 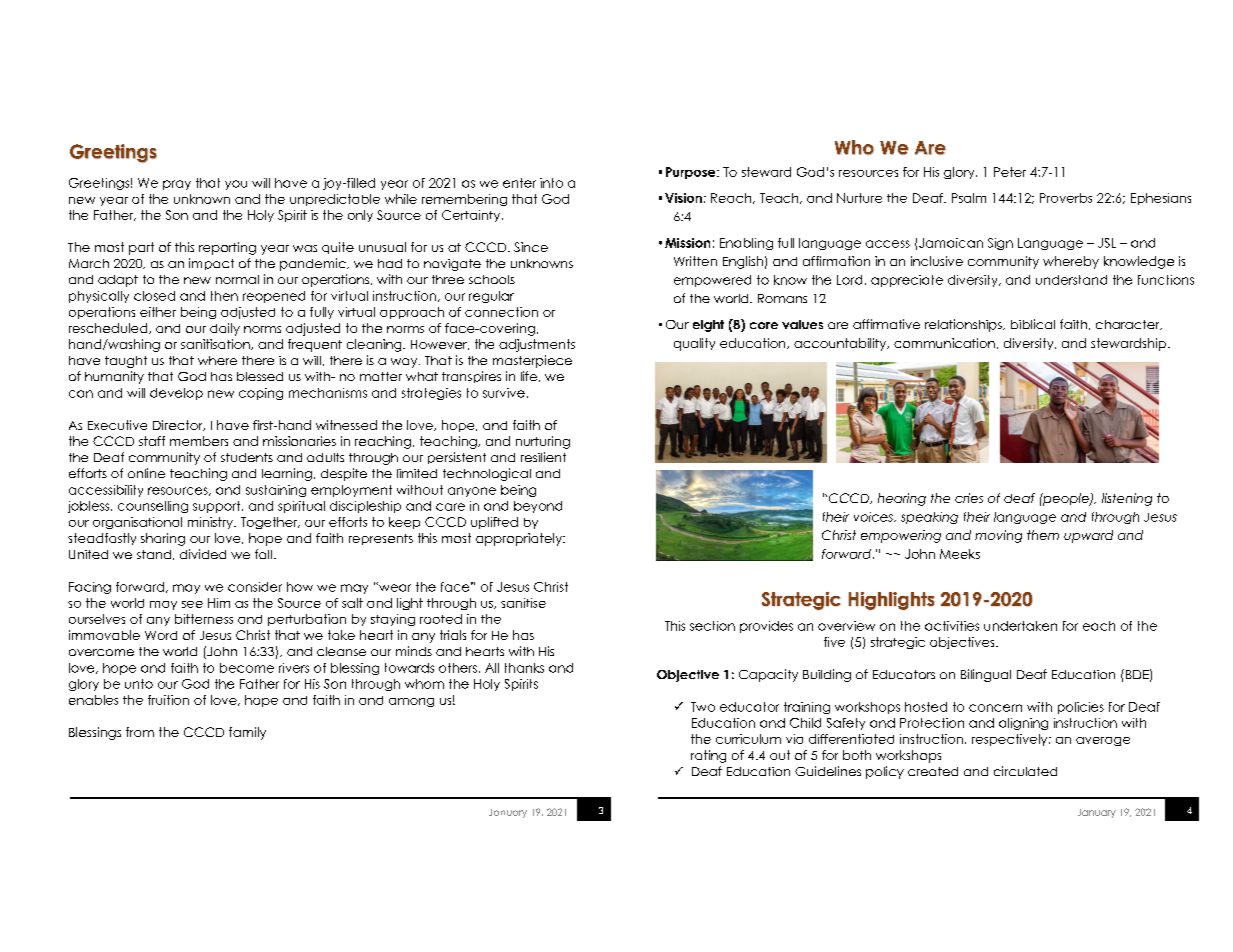 What do you see at coordinates (551, 183) in the image?
I see `into` at bounding box center [551, 183].
